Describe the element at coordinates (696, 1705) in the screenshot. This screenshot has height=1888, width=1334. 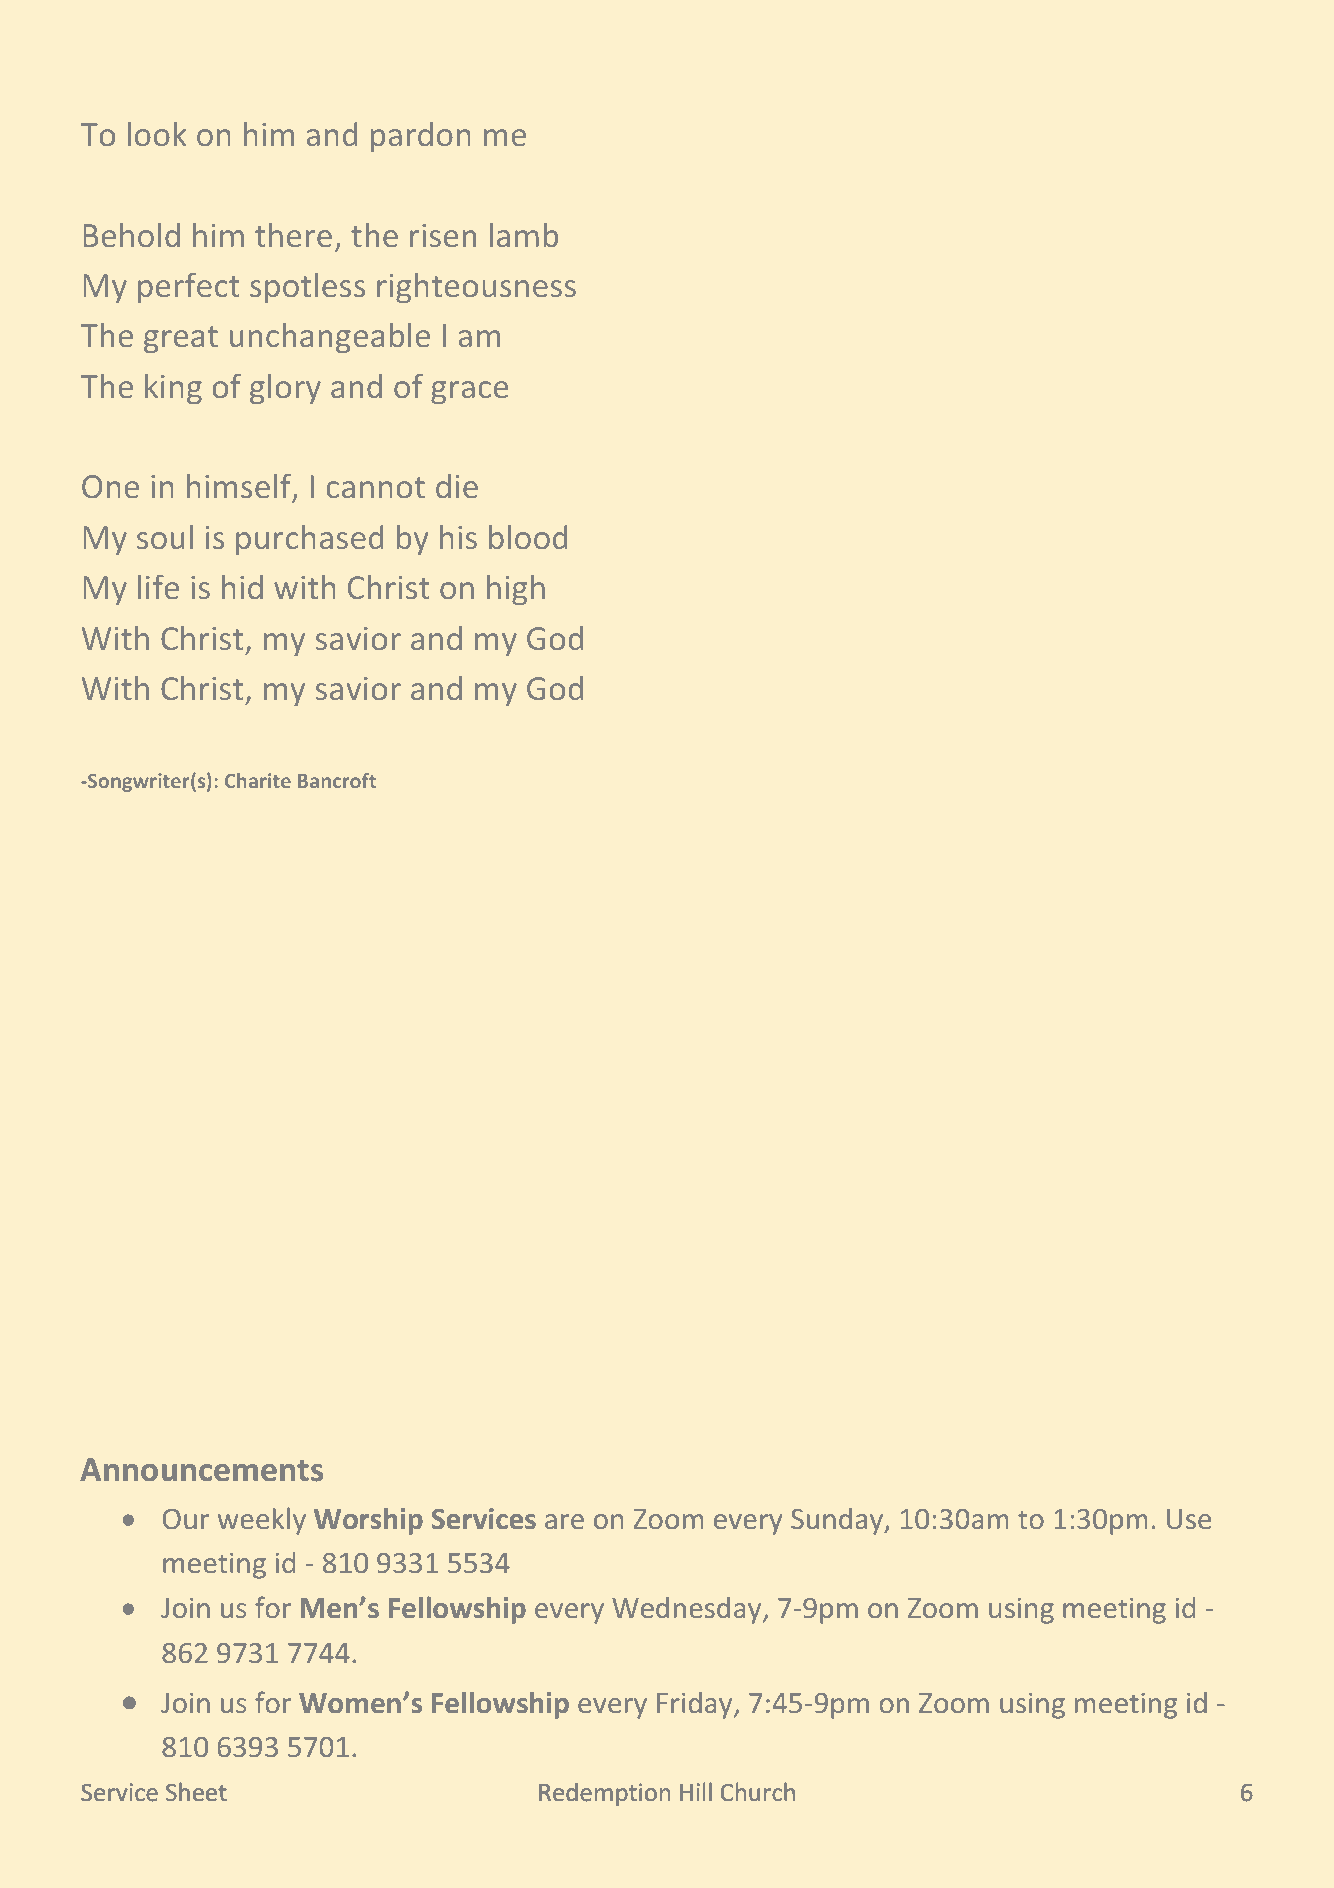
I see `Friday` at that location.
